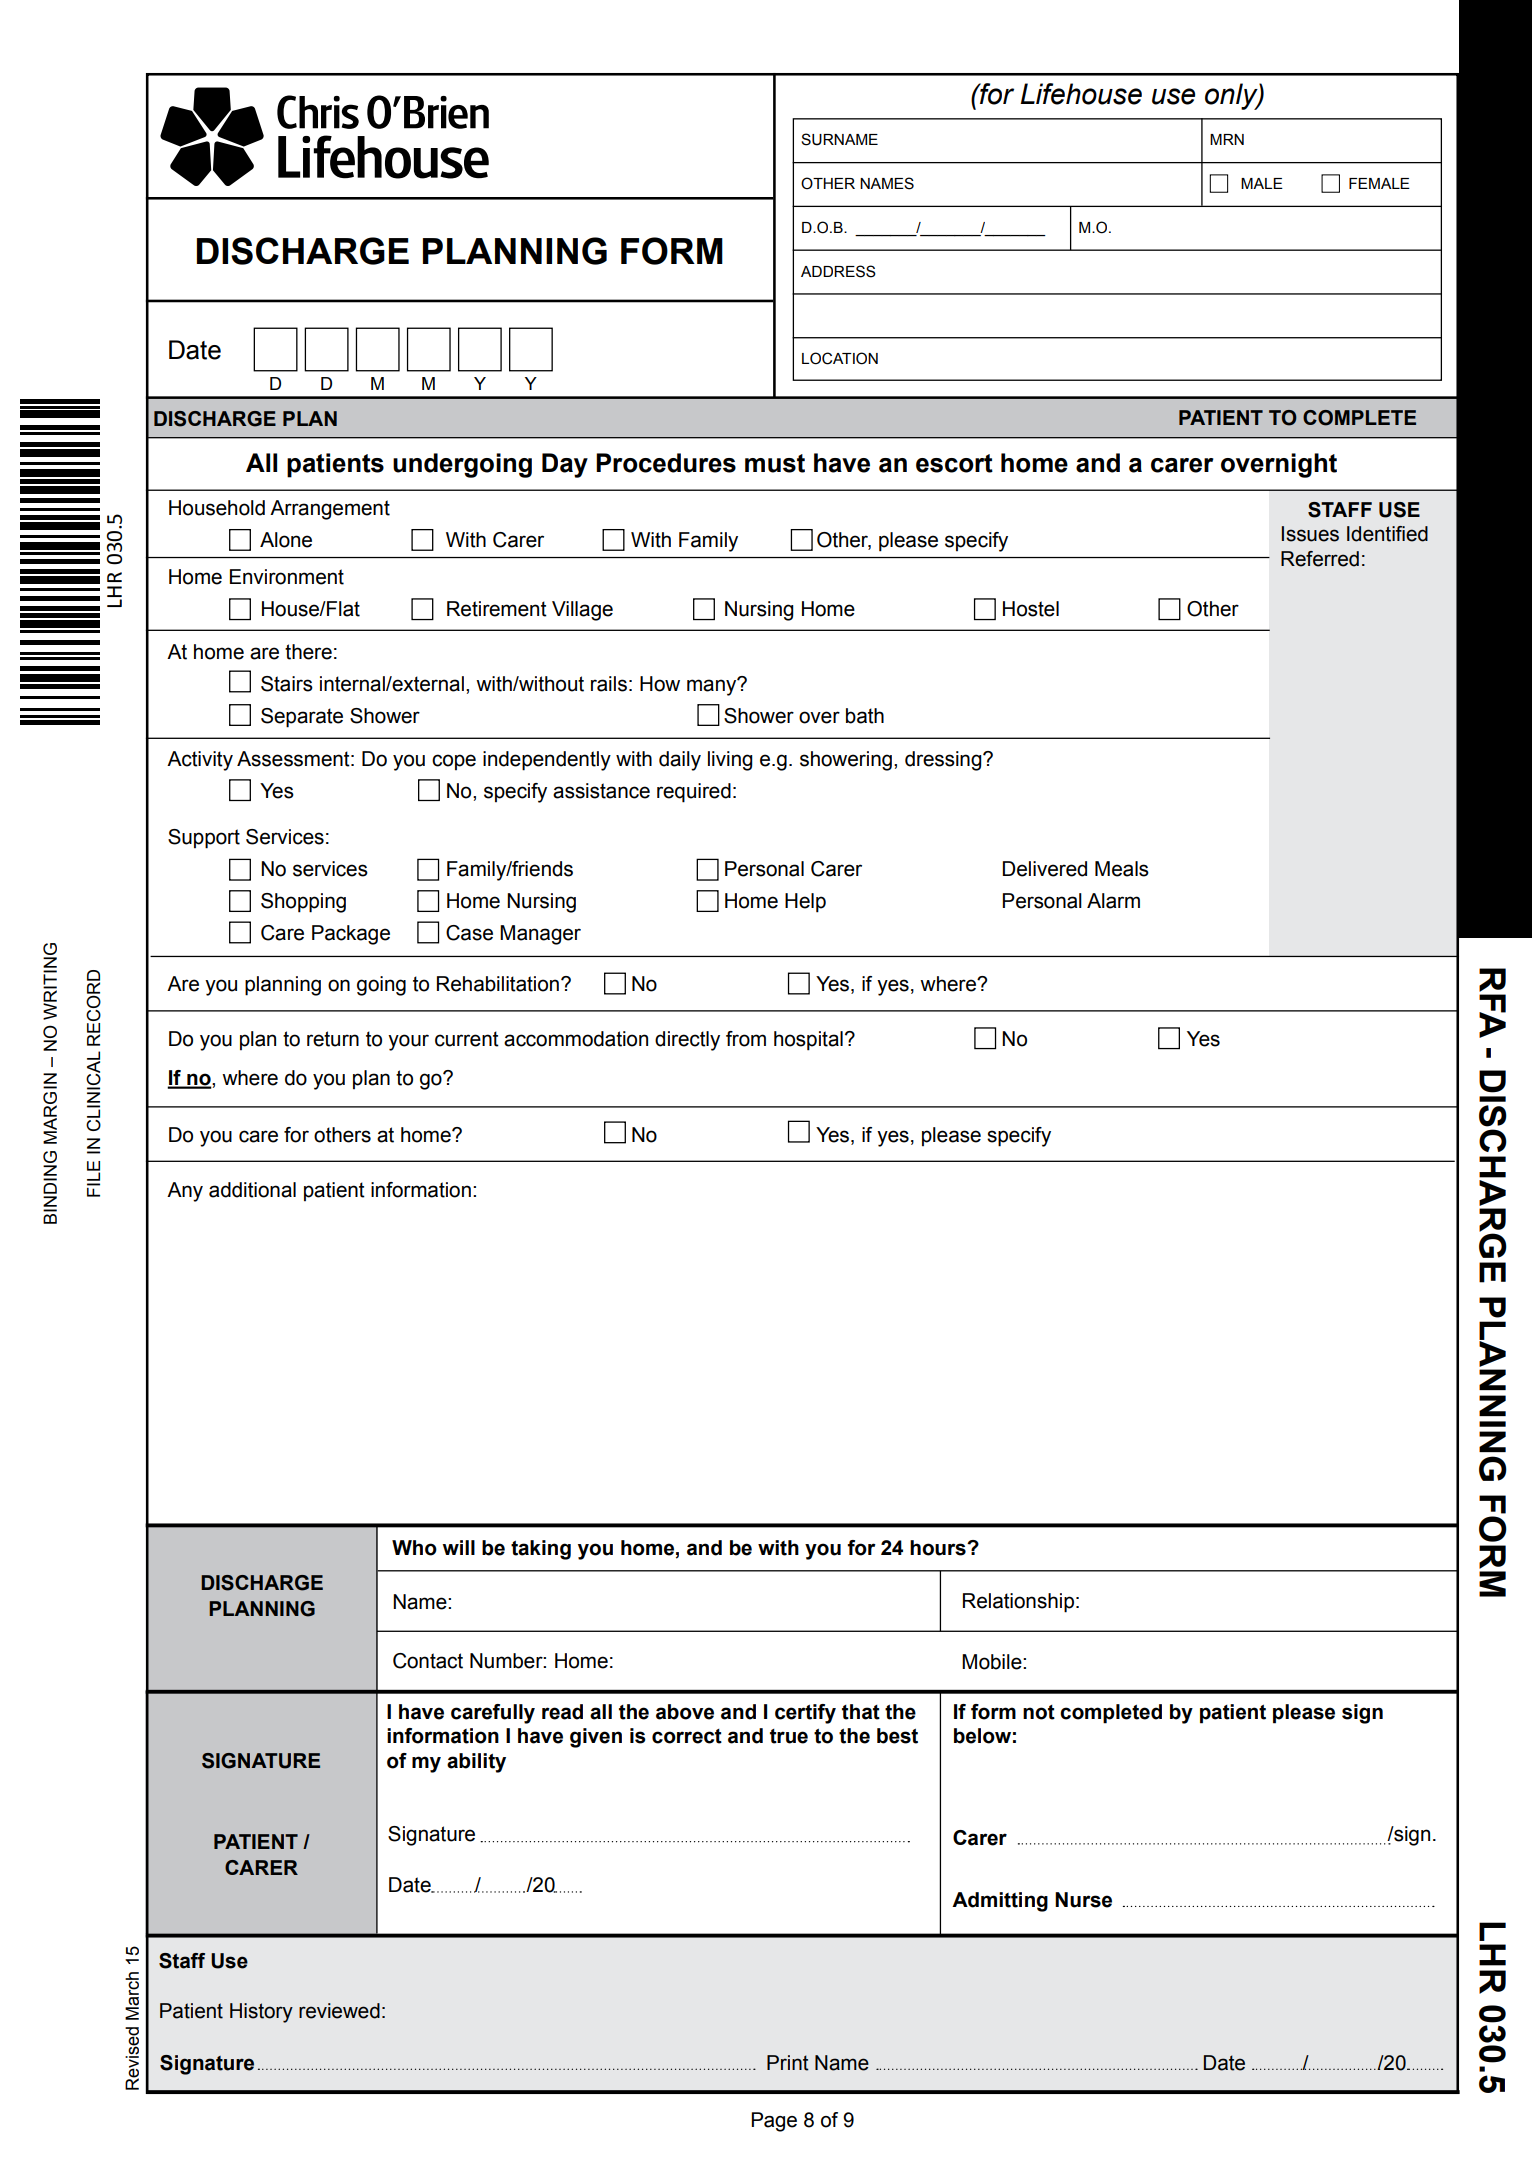 This document has height=2167, width=1532. Describe the element at coordinates (333, 1039) in the document. I see `return` at that location.
